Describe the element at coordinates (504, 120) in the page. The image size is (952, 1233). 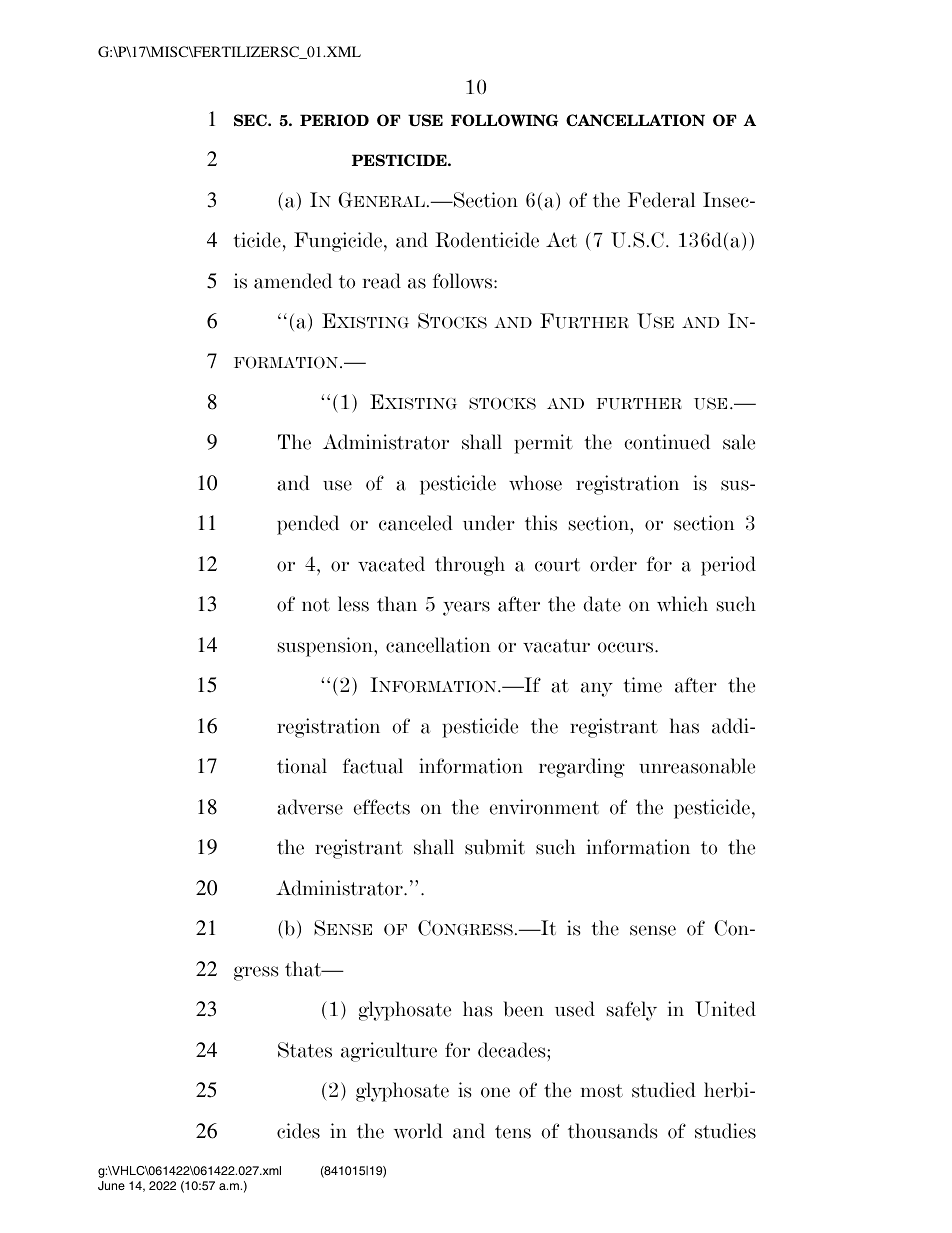
I see `FOLLOWING` at that location.
